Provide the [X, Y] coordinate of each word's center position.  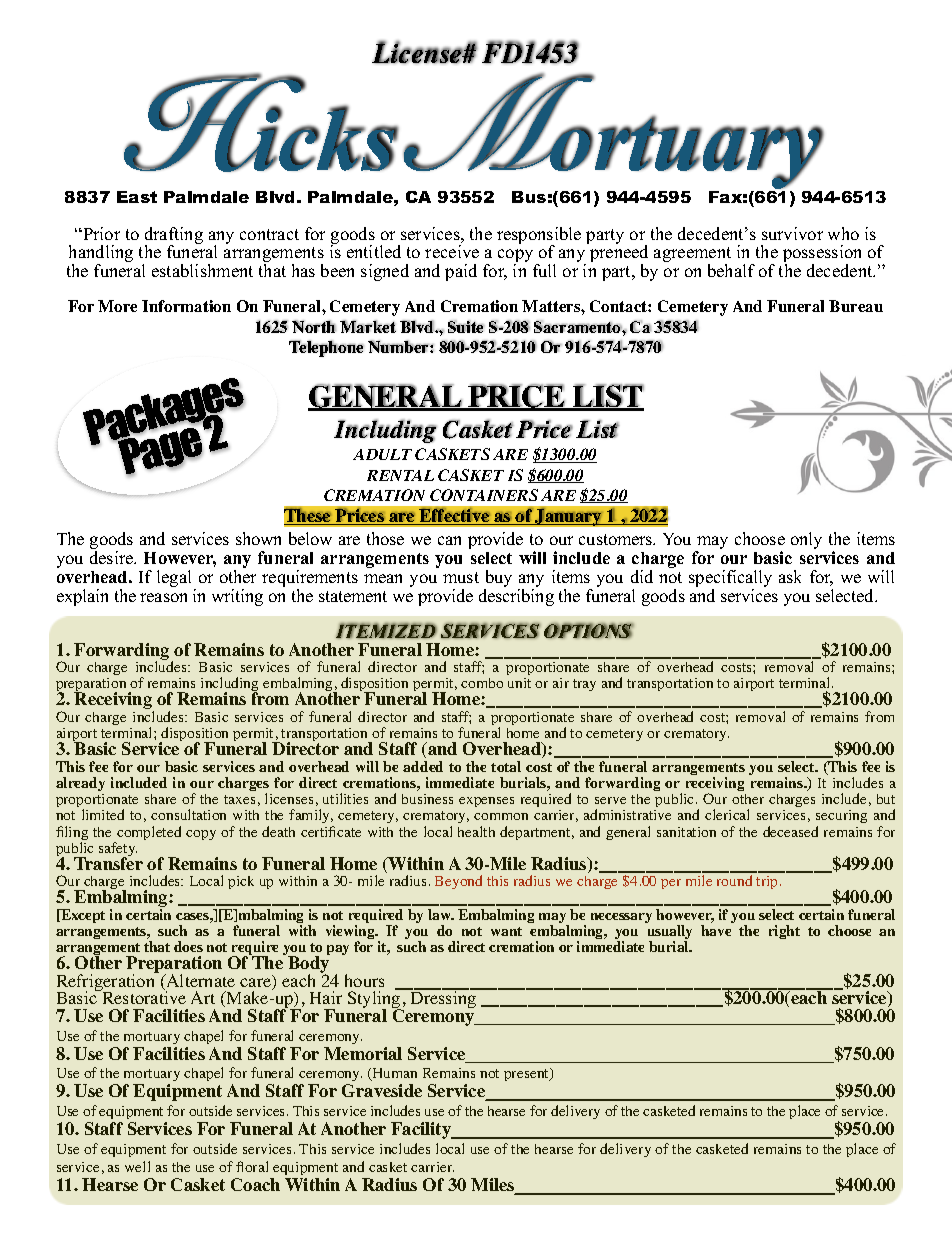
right [784, 932]
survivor [792, 233]
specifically [730, 580]
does [188, 946]
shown [258, 538]
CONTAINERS [484, 495]
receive [452, 251]
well [137, 1166]
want [506, 931]
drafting [174, 237]
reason [163, 597]
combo [482, 683]
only [806, 540]
